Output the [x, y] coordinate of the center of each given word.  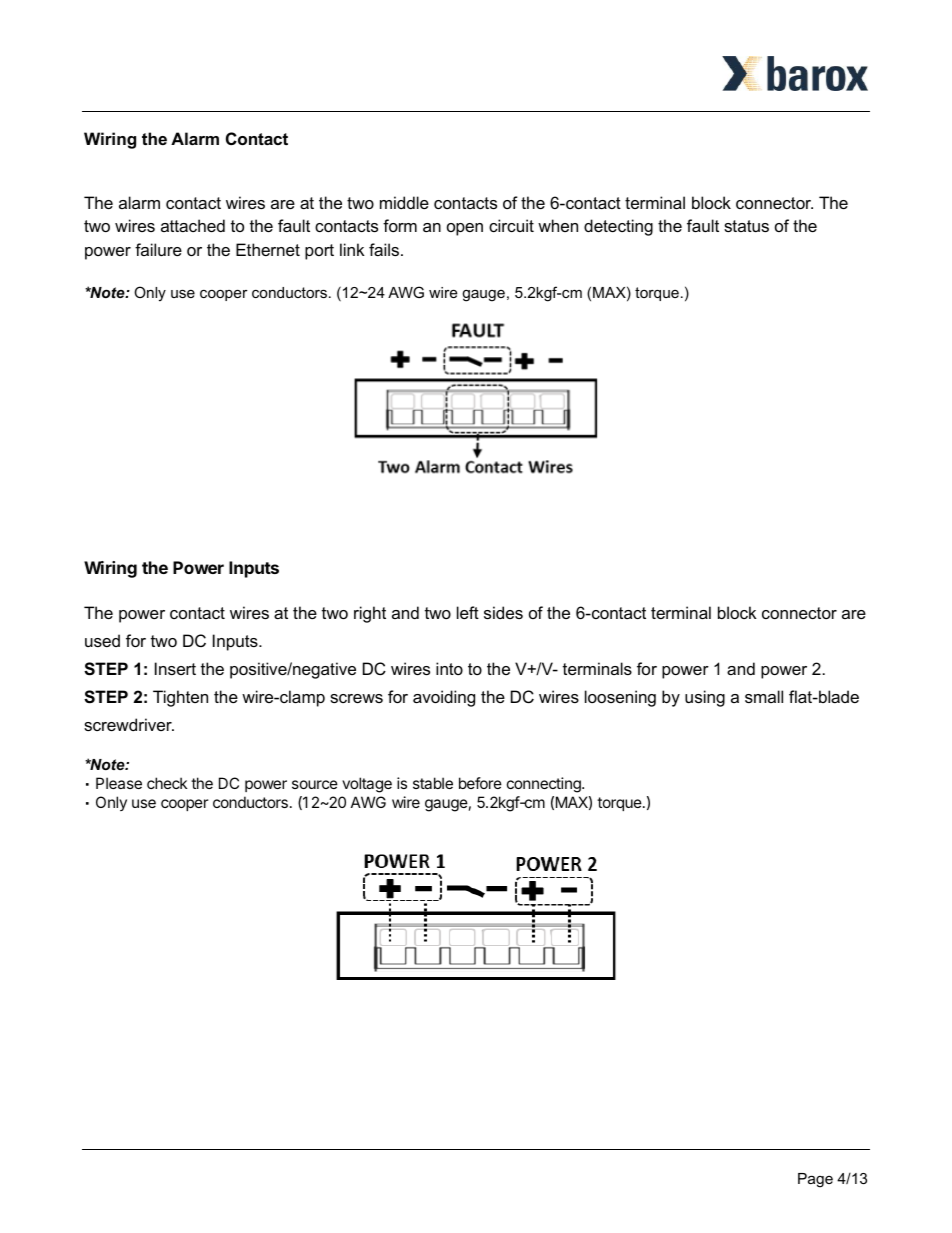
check [167, 783]
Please [119, 783]
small [764, 696]
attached [193, 225]
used [102, 640]
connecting [545, 785]
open [465, 229]
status [746, 226]
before [480, 783]
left [468, 612]
